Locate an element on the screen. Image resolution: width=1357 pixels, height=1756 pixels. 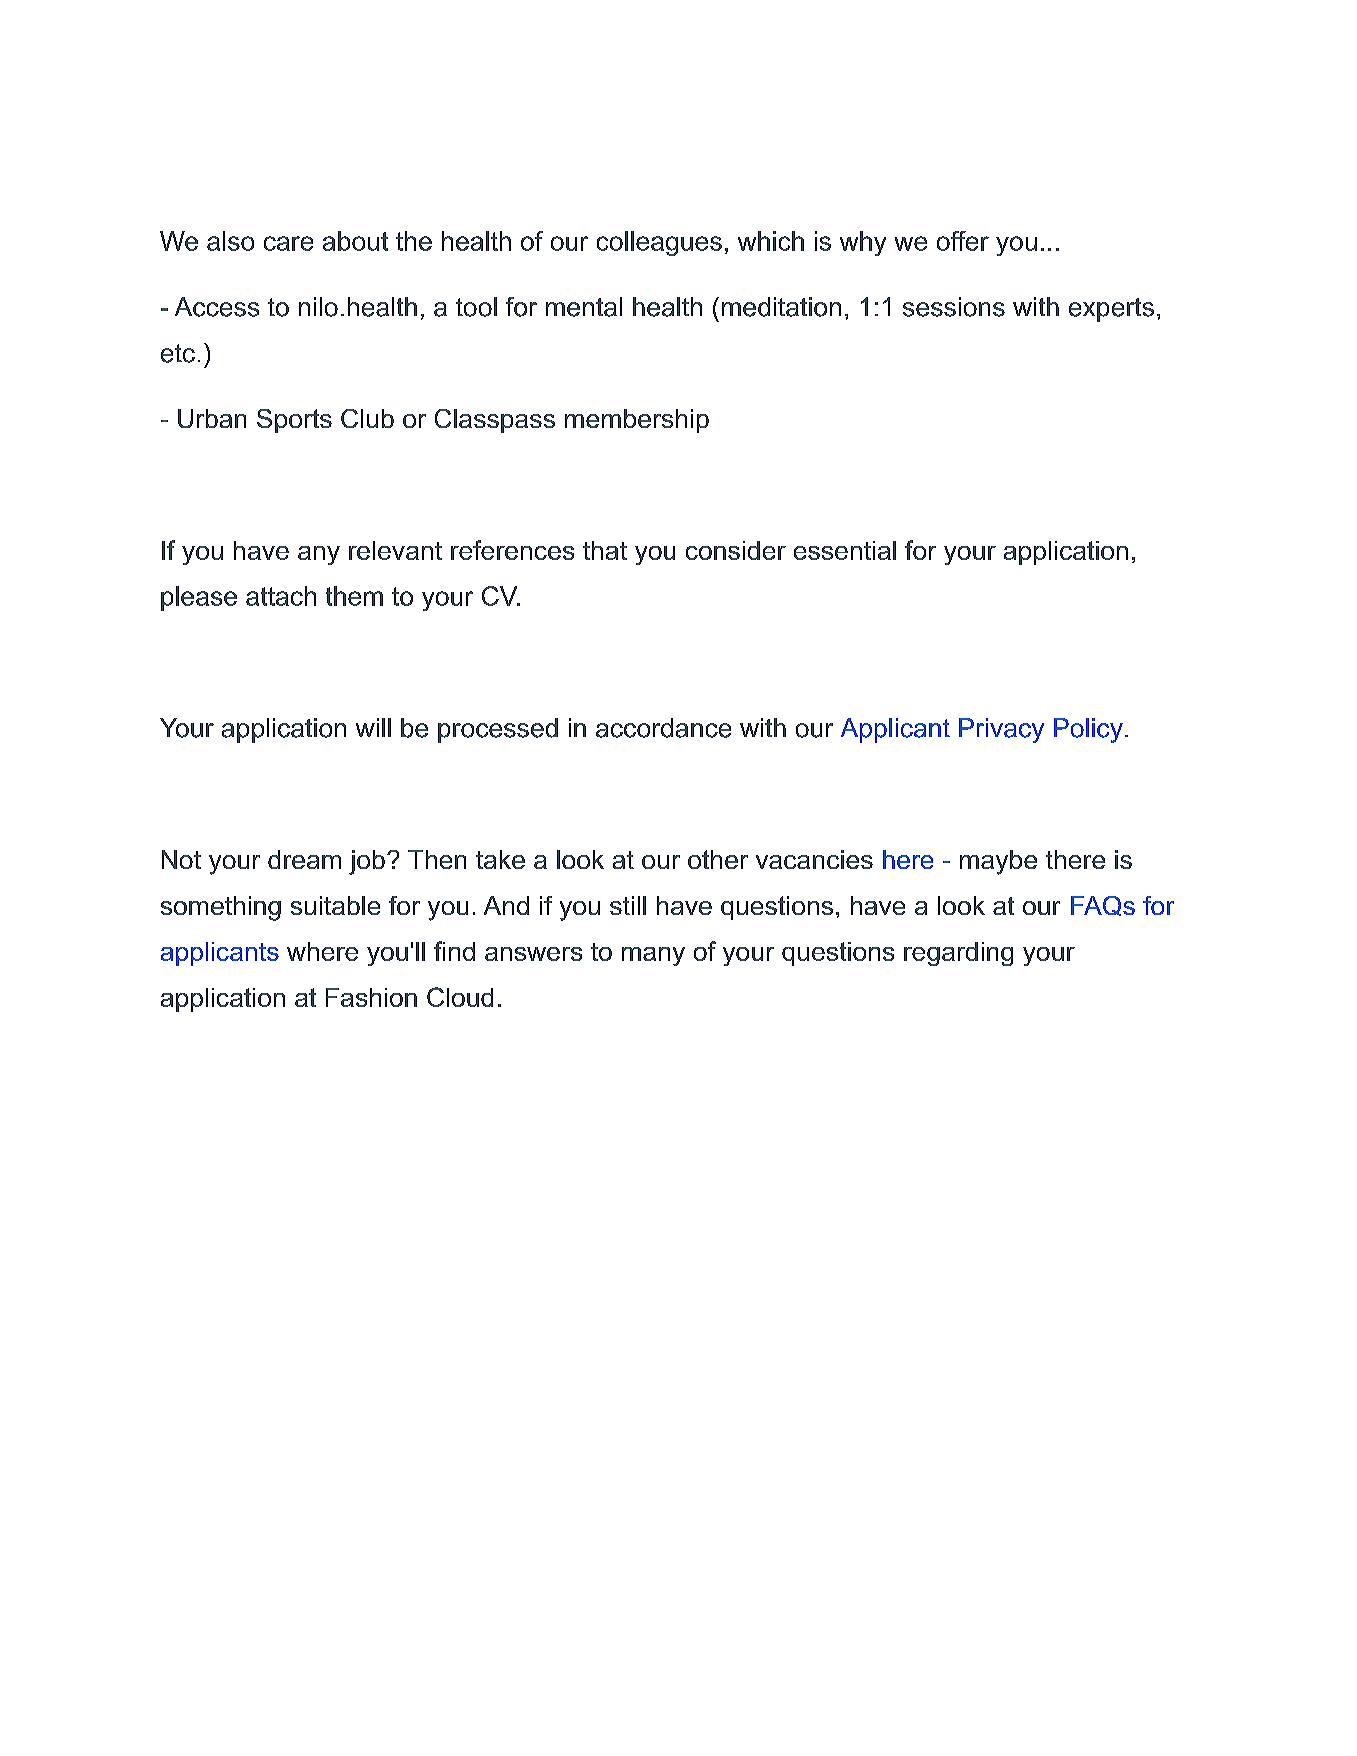
attach is located at coordinates (281, 596).
